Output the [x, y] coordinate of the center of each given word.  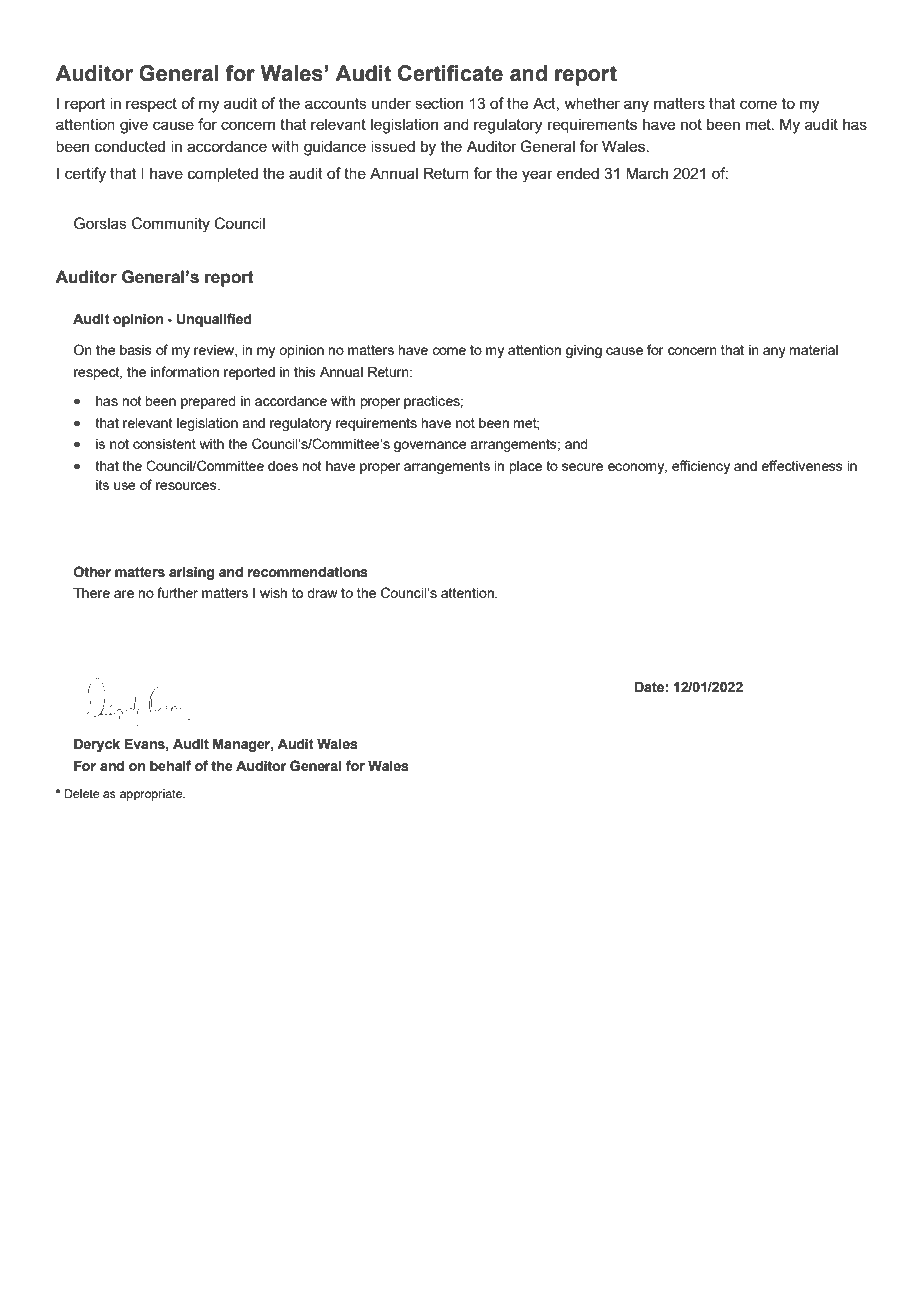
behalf [170, 766]
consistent [164, 444]
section [439, 103]
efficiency [701, 467]
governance [430, 446]
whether [592, 103]
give [134, 126]
